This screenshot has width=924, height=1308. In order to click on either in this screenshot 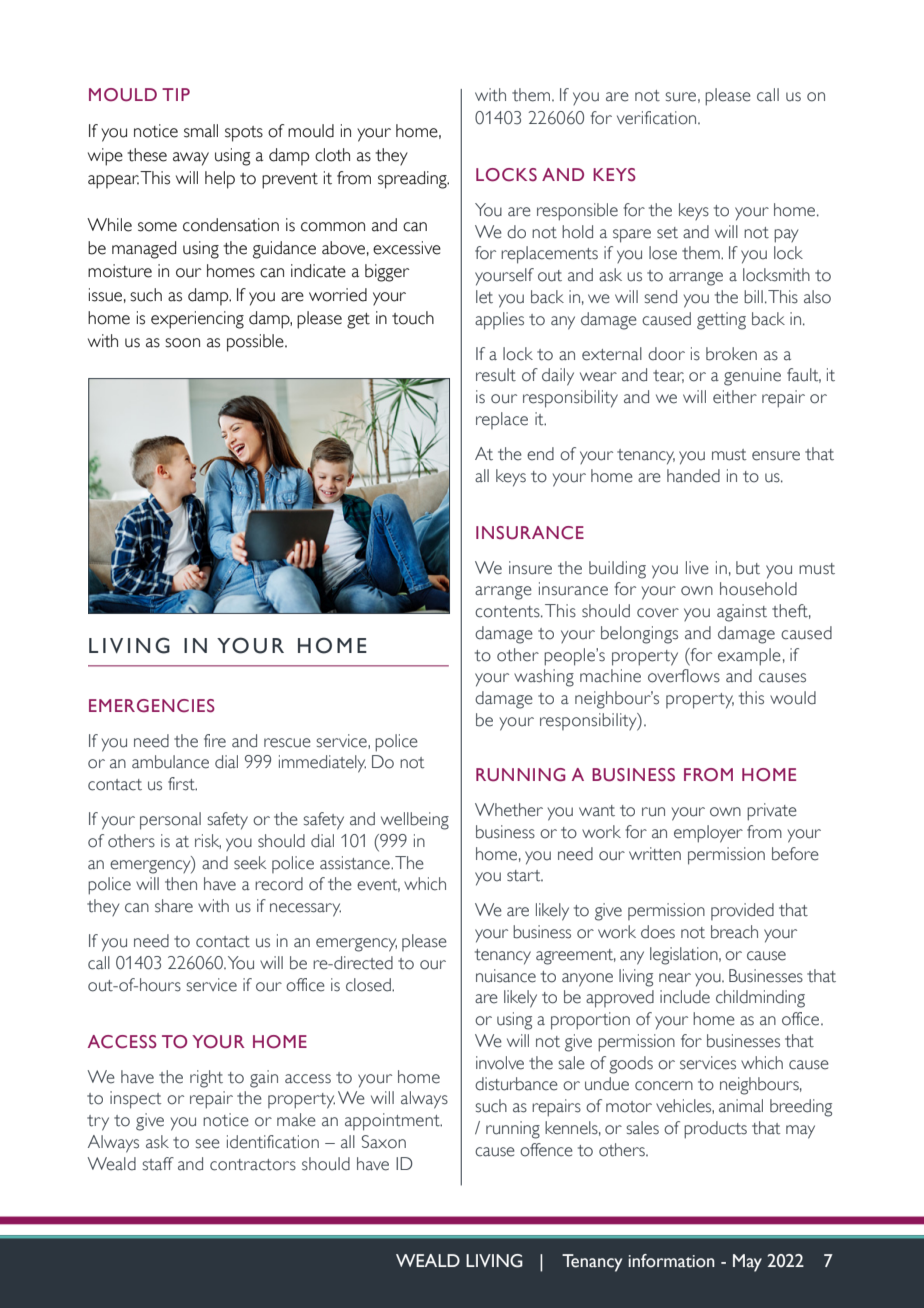, I will do `click(735, 397)`.
